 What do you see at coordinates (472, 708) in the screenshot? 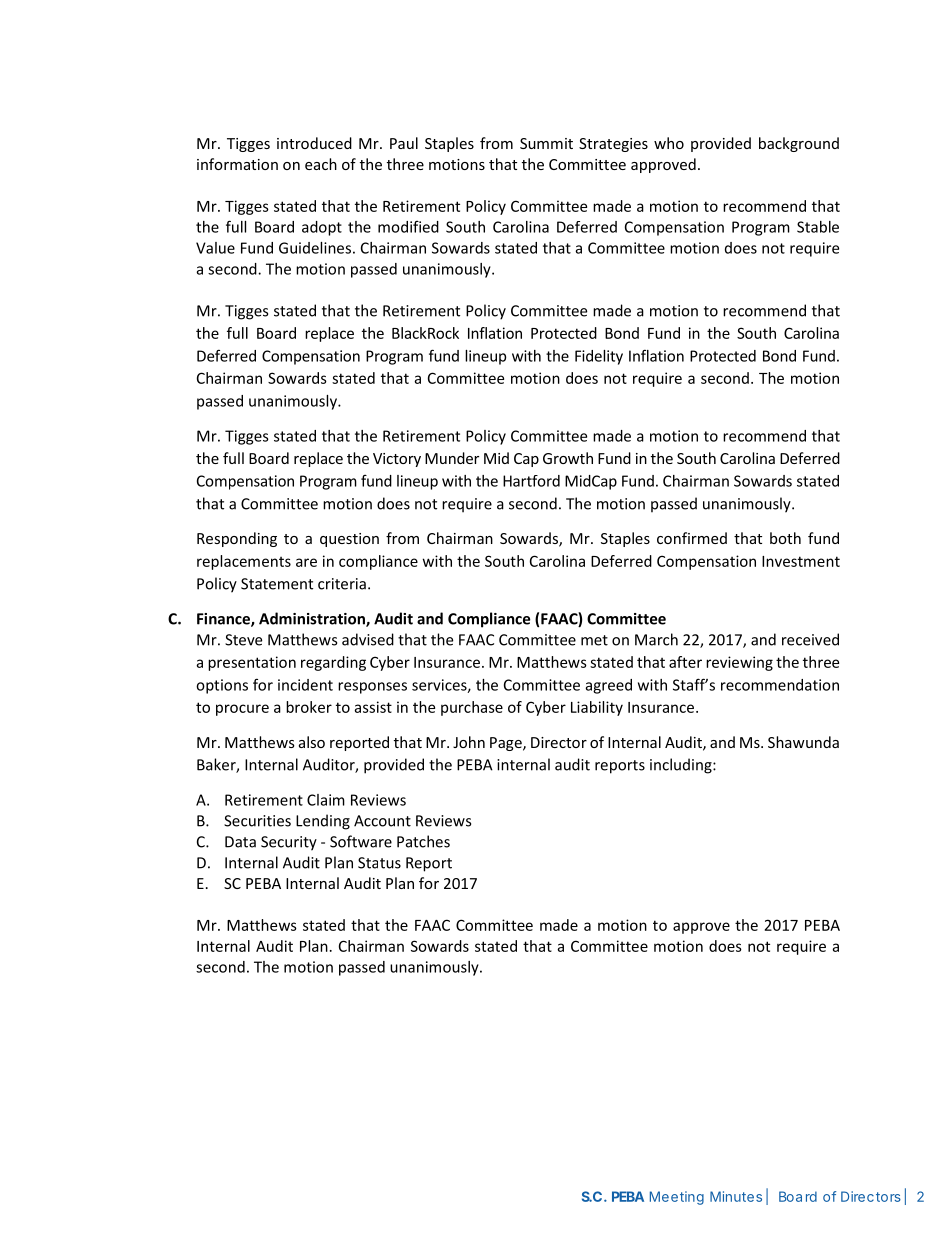
I see `purchase` at bounding box center [472, 708].
